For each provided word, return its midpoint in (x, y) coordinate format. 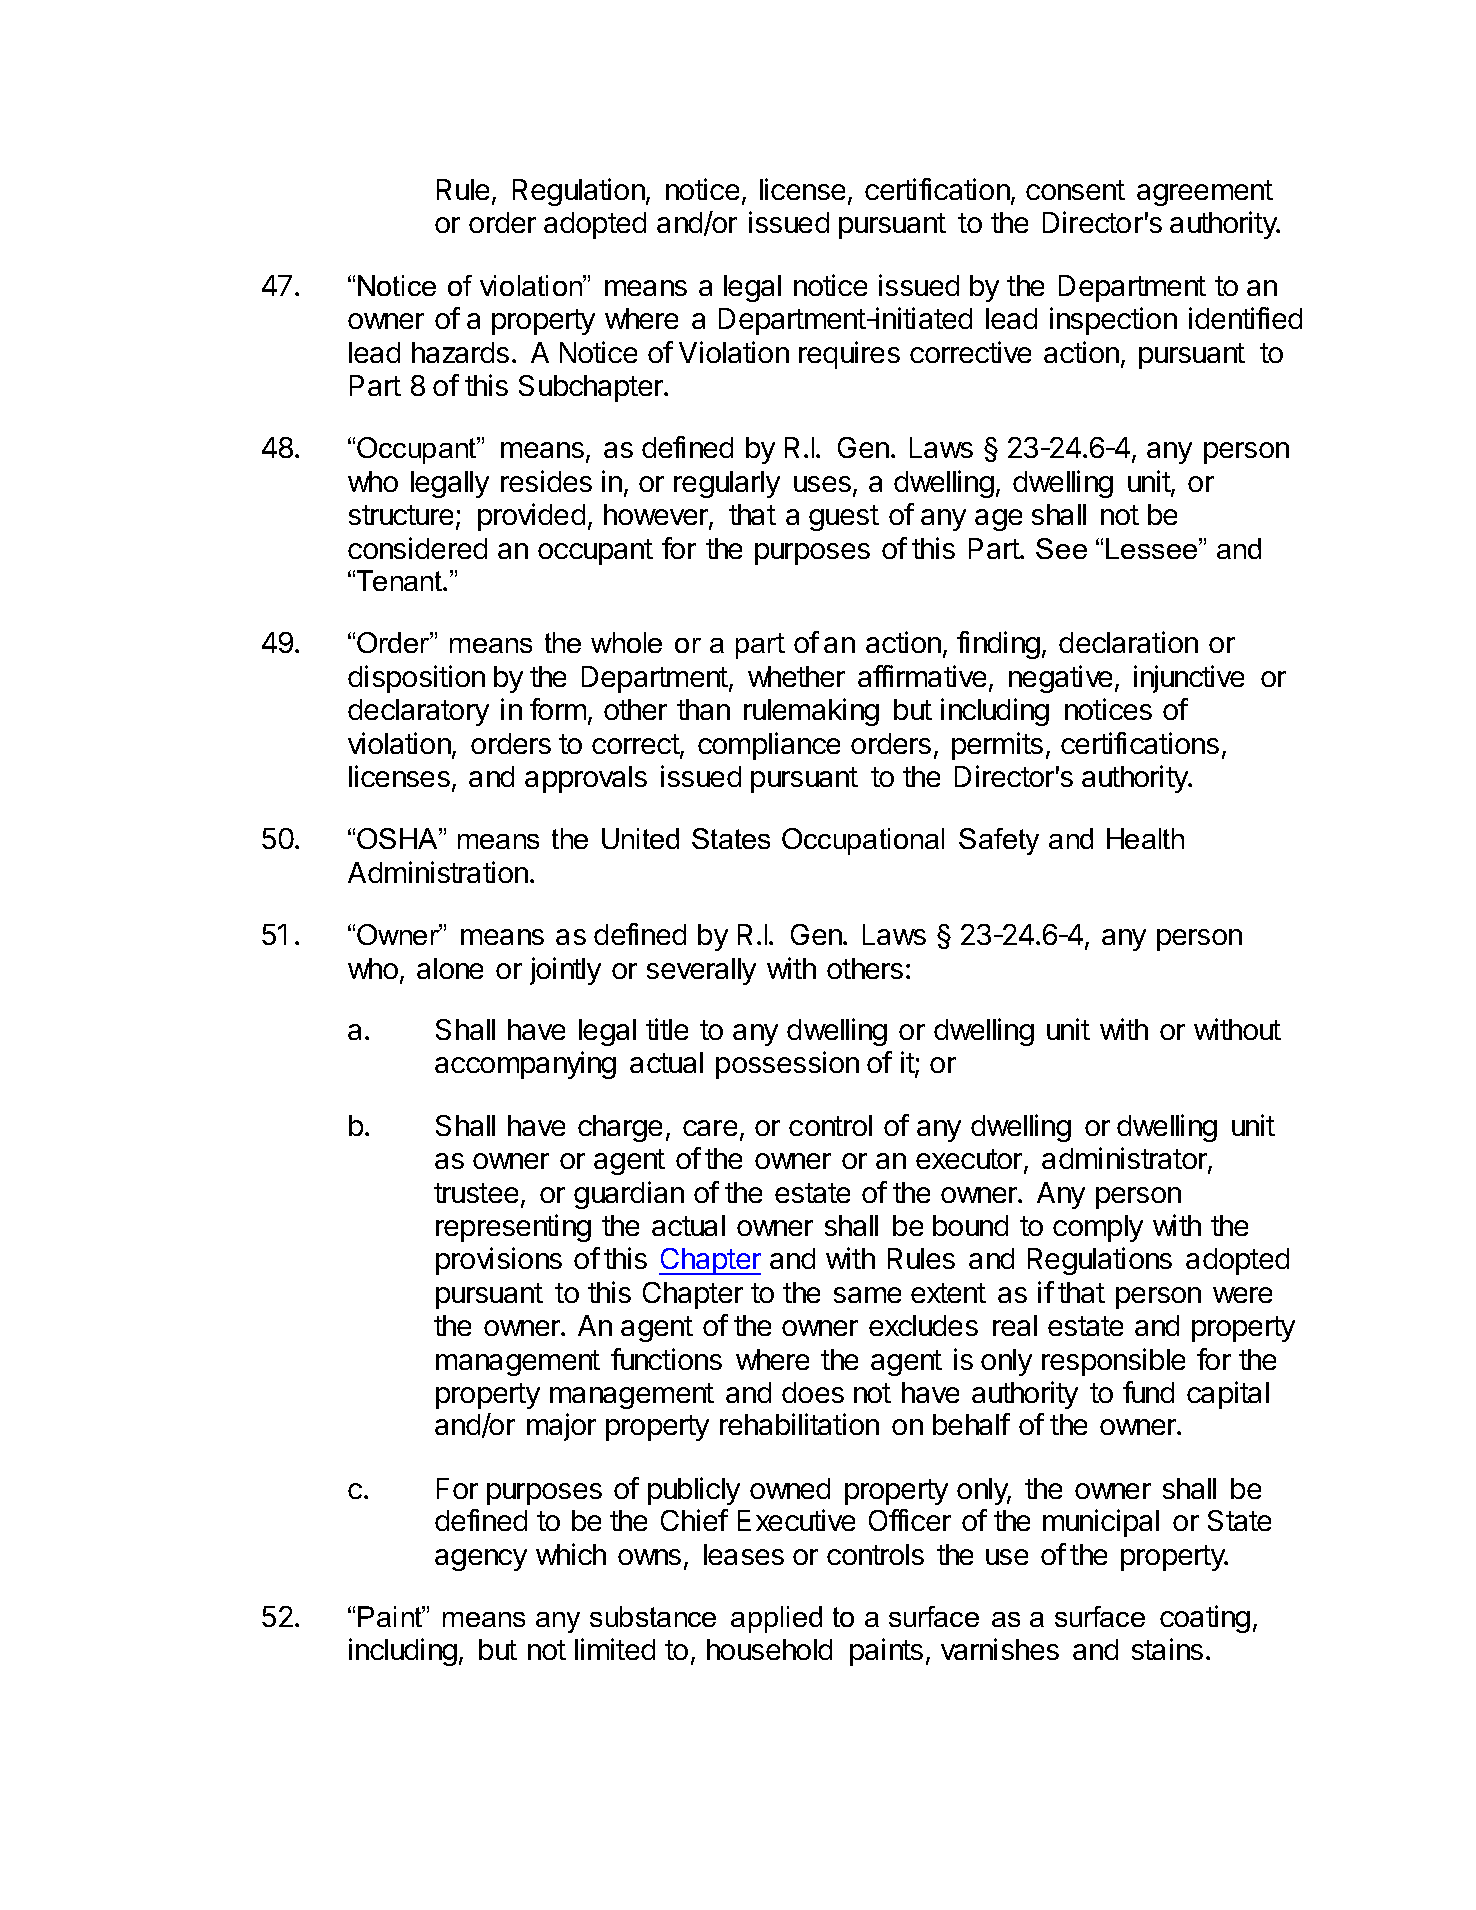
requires (849, 355)
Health (1145, 838)
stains (1167, 1649)
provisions (499, 1261)
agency (481, 1560)
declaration (1128, 642)
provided (531, 517)
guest (844, 518)
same (867, 1295)
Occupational (863, 841)
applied (776, 1619)
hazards (460, 352)
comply (1098, 1228)
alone (450, 968)
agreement (1205, 193)
